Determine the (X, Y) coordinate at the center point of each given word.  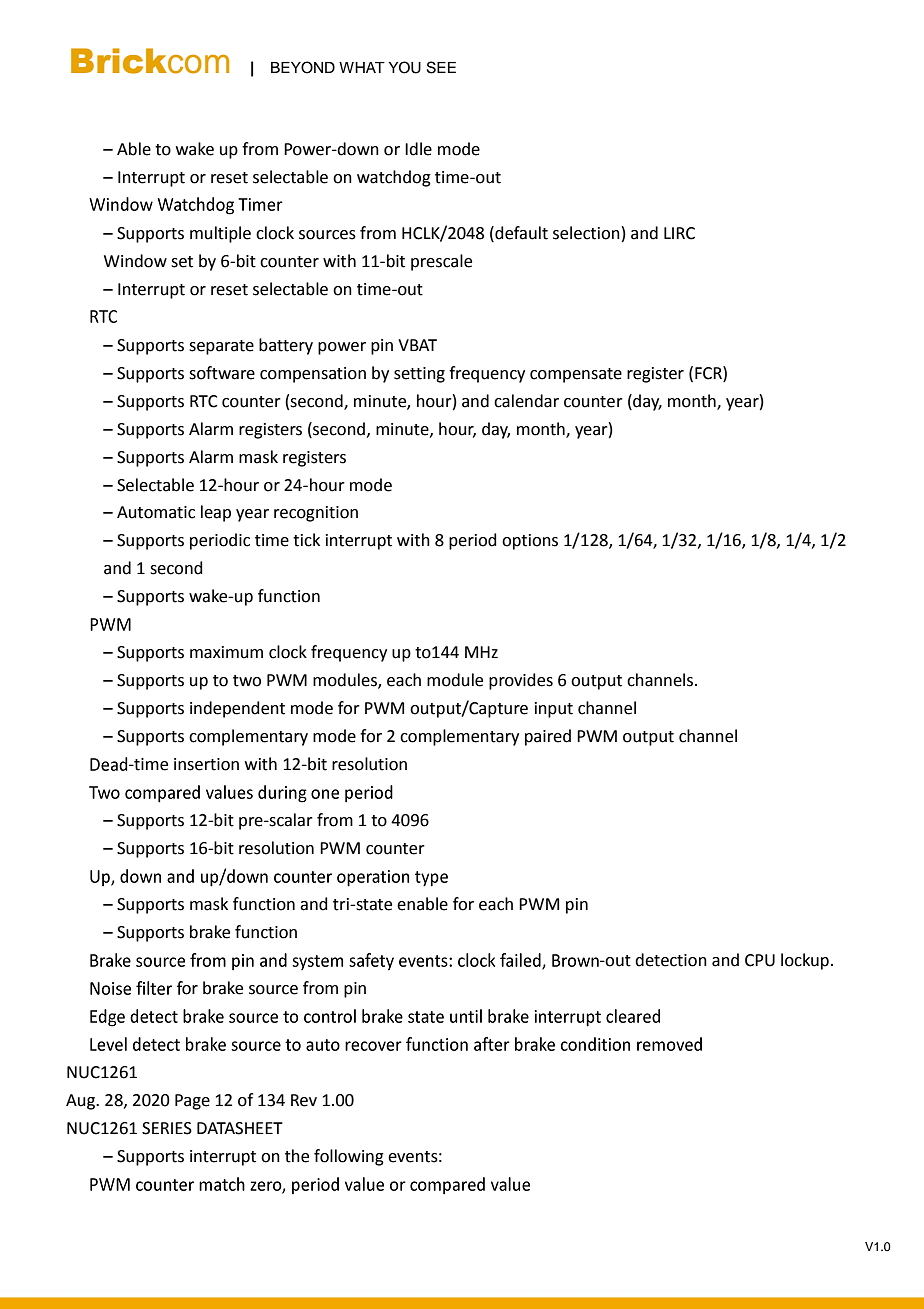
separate (221, 347)
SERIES (167, 1128)
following (349, 1157)
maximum (226, 652)
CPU (760, 960)
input (554, 710)
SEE (441, 67)
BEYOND (303, 67)
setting (419, 375)
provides (521, 681)
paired (548, 737)
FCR (709, 373)
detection (671, 960)
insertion (206, 764)
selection (586, 233)
